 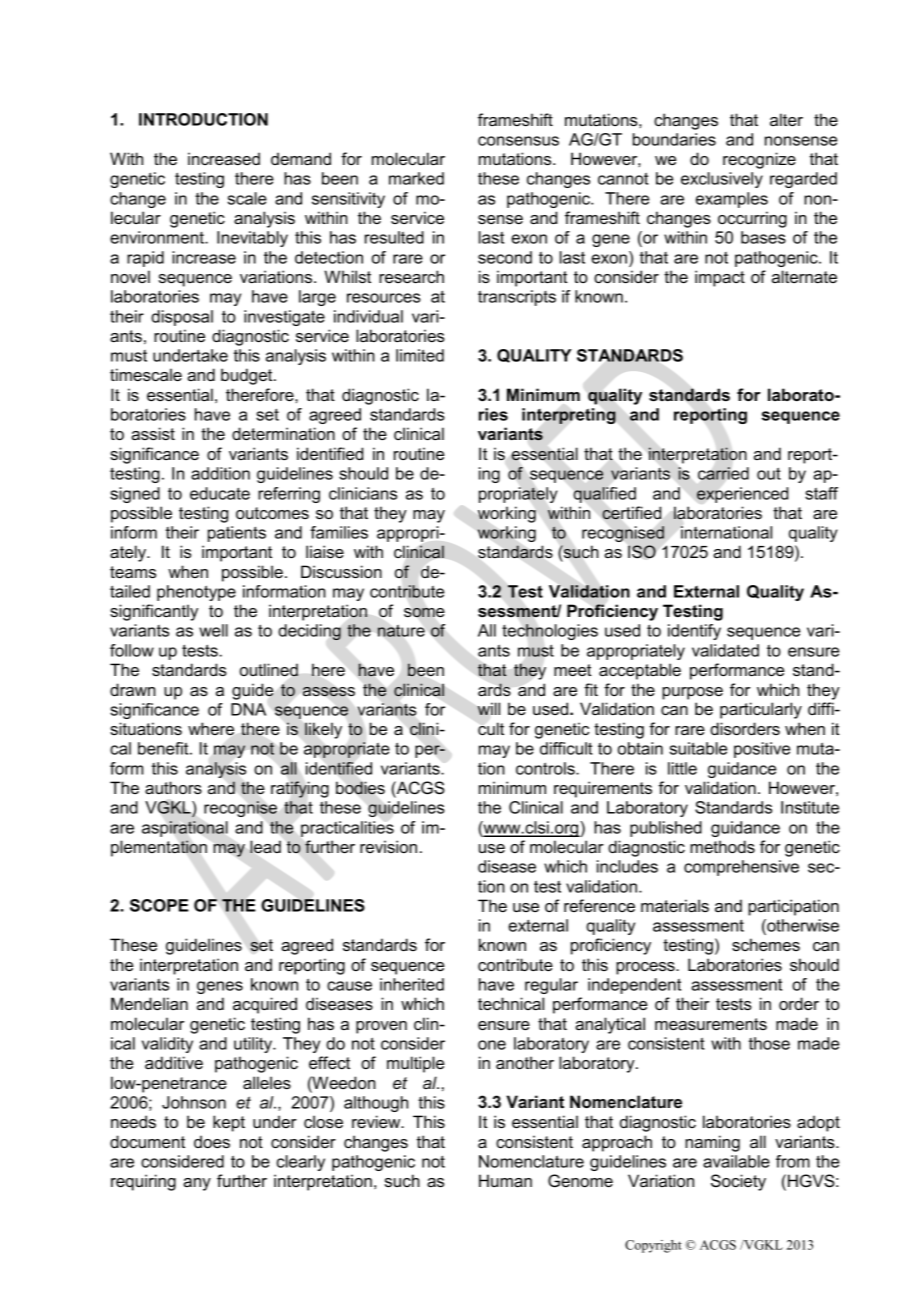 What do you see at coordinates (723, 473) in the screenshot?
I see `carried` at bounding box center [723, 473].
